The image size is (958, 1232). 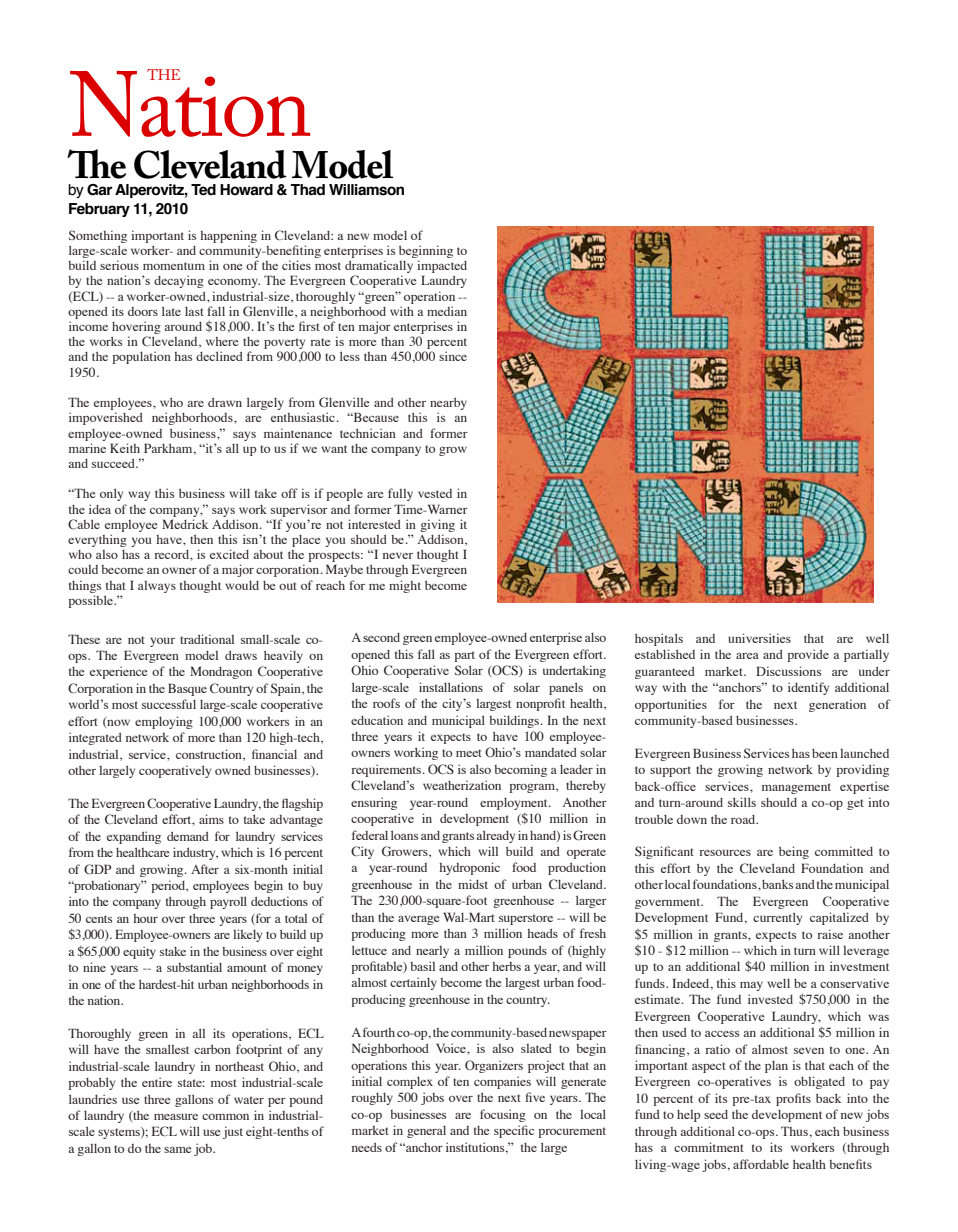 What do you see at coordinates (476, 1148) in the image?
I see `institutions` at bounding box center [476, 1148].
